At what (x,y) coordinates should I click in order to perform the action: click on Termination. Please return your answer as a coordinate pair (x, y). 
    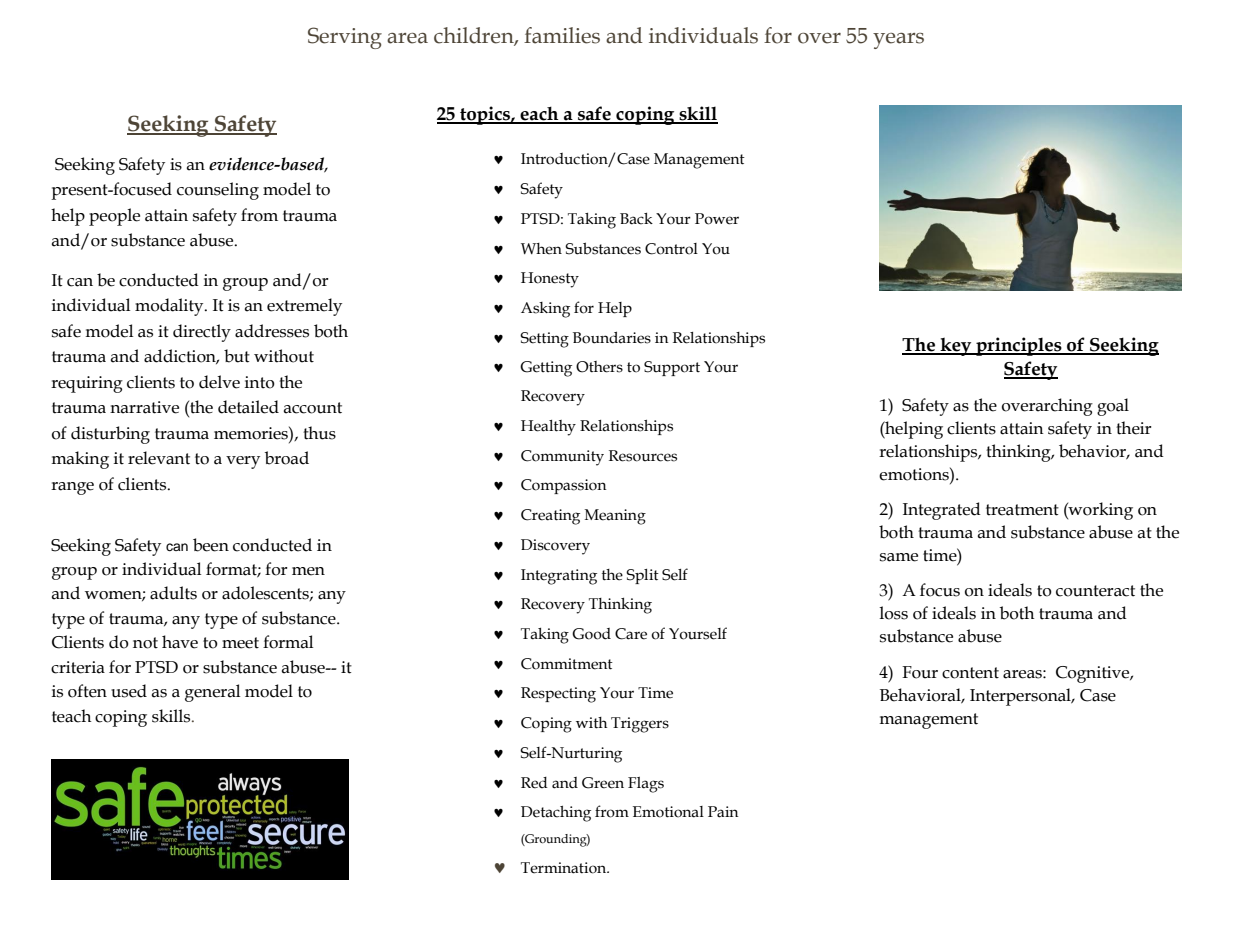
    Looking at the image, I should click on (565, 868).
